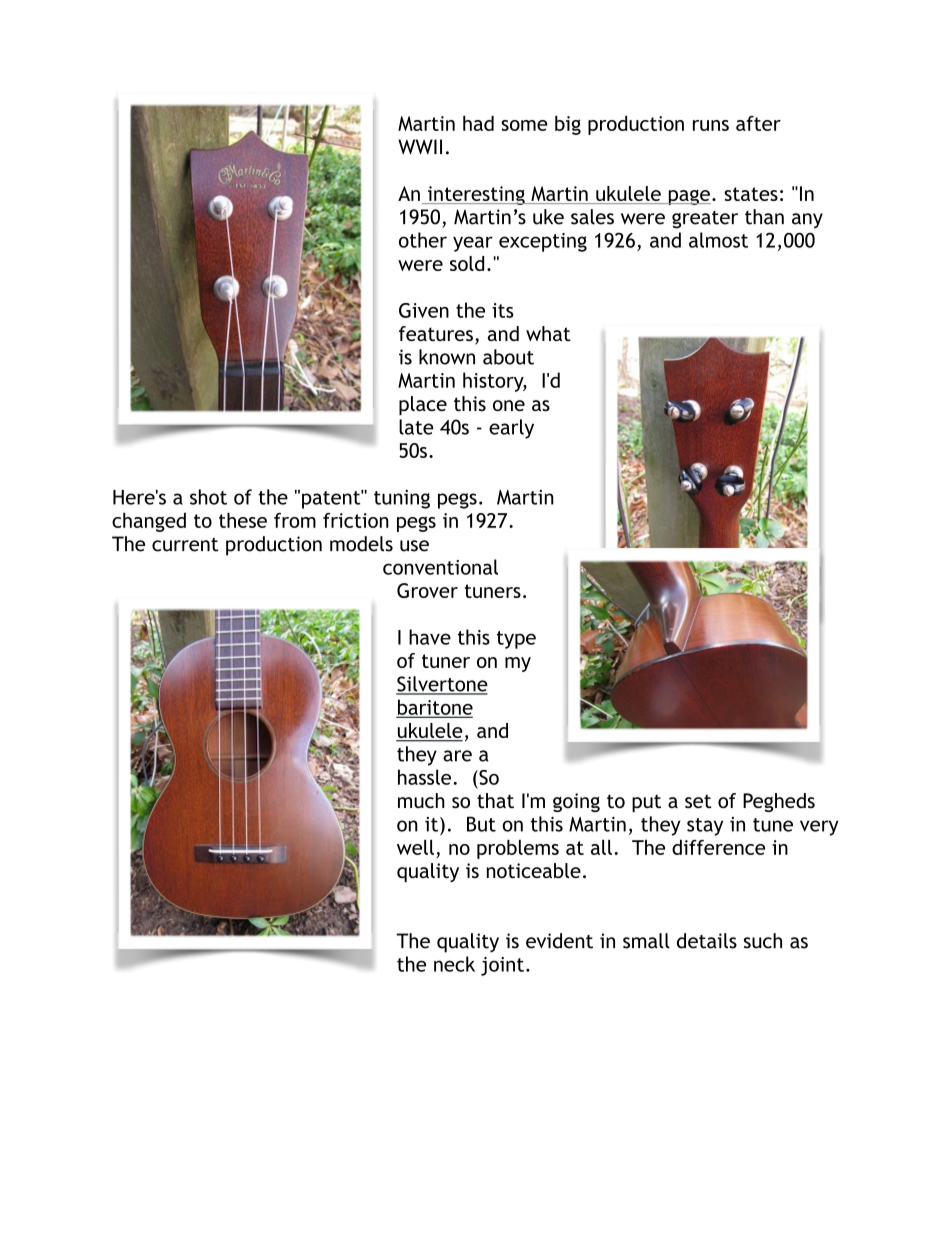  I want to click on had, so click(478, 123).
